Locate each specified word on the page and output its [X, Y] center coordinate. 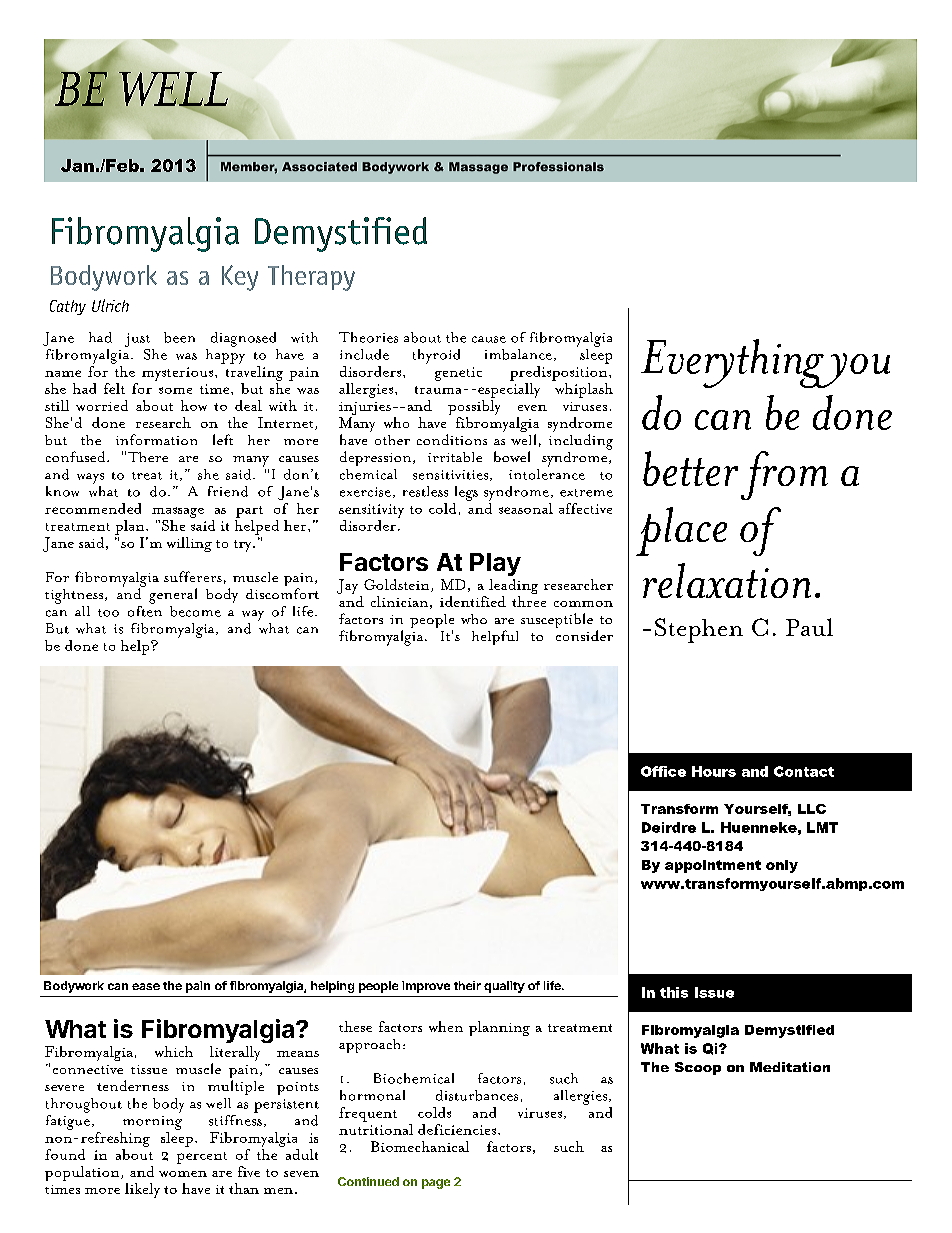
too [108, 613]
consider [584, 635]
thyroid [436, 356]
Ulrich [110, 305]
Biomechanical [420, 1146]
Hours [714, 771]
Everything [733, 363]
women [183, 1174]
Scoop [698, 1068]
